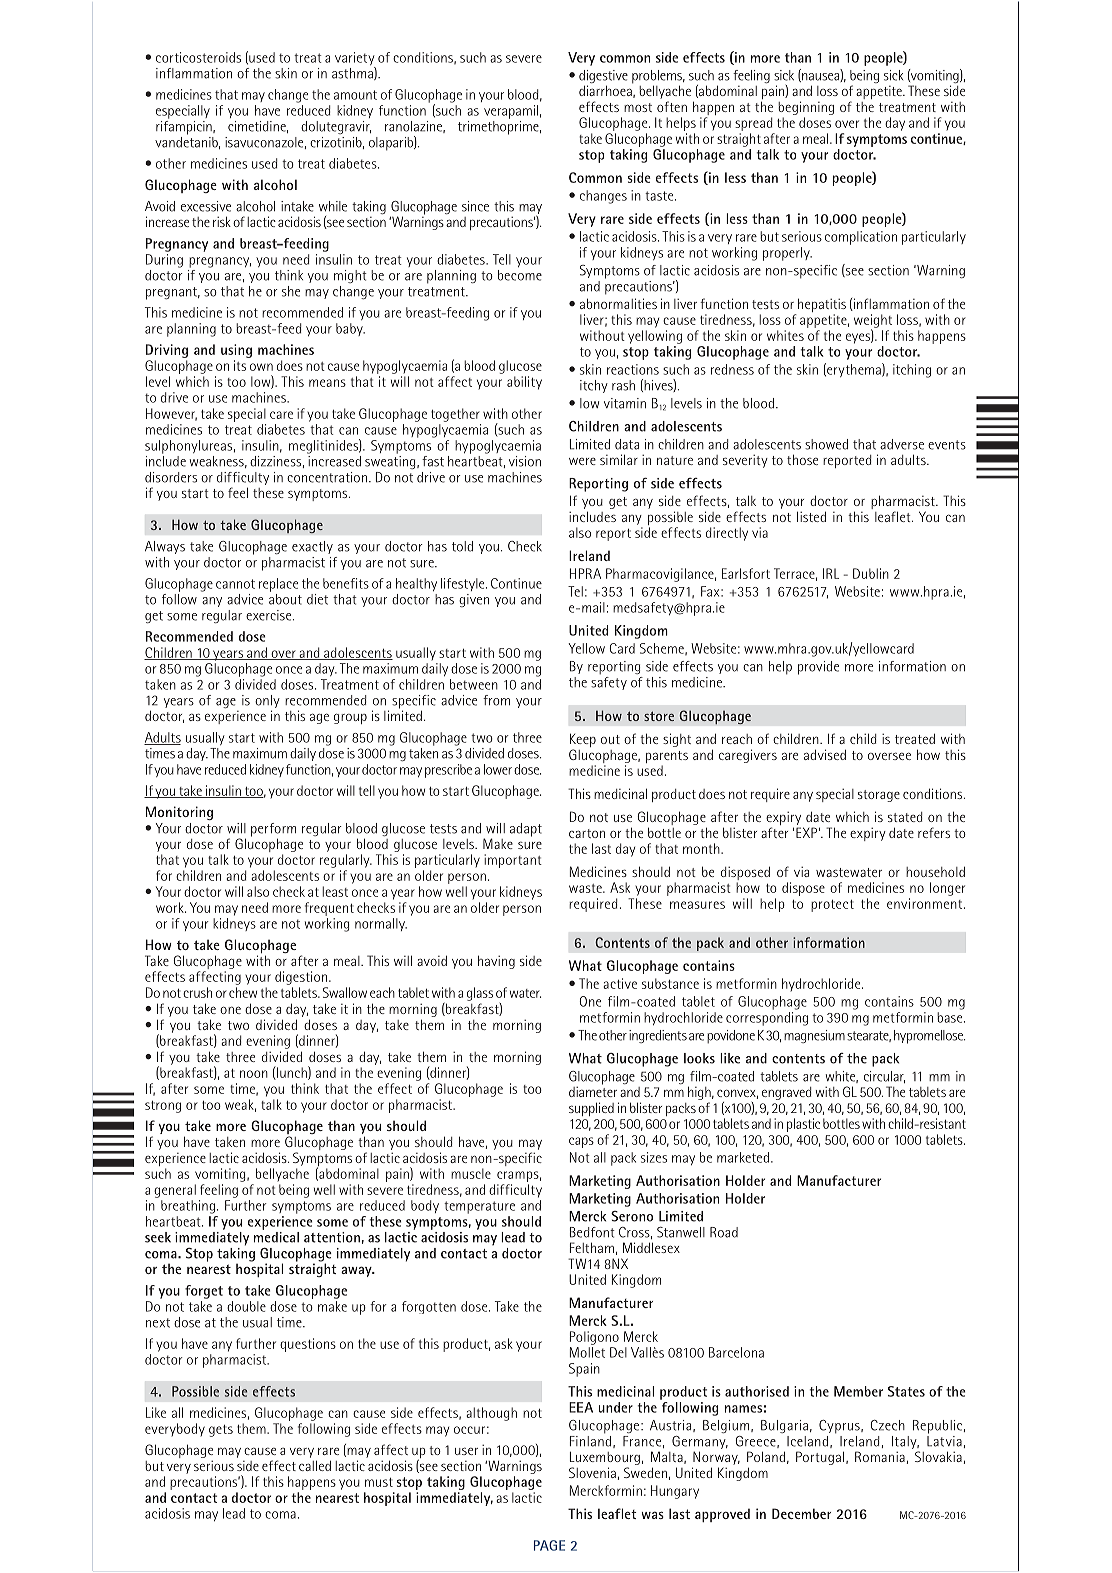  I want to click on beginning, so click(806, 108).
